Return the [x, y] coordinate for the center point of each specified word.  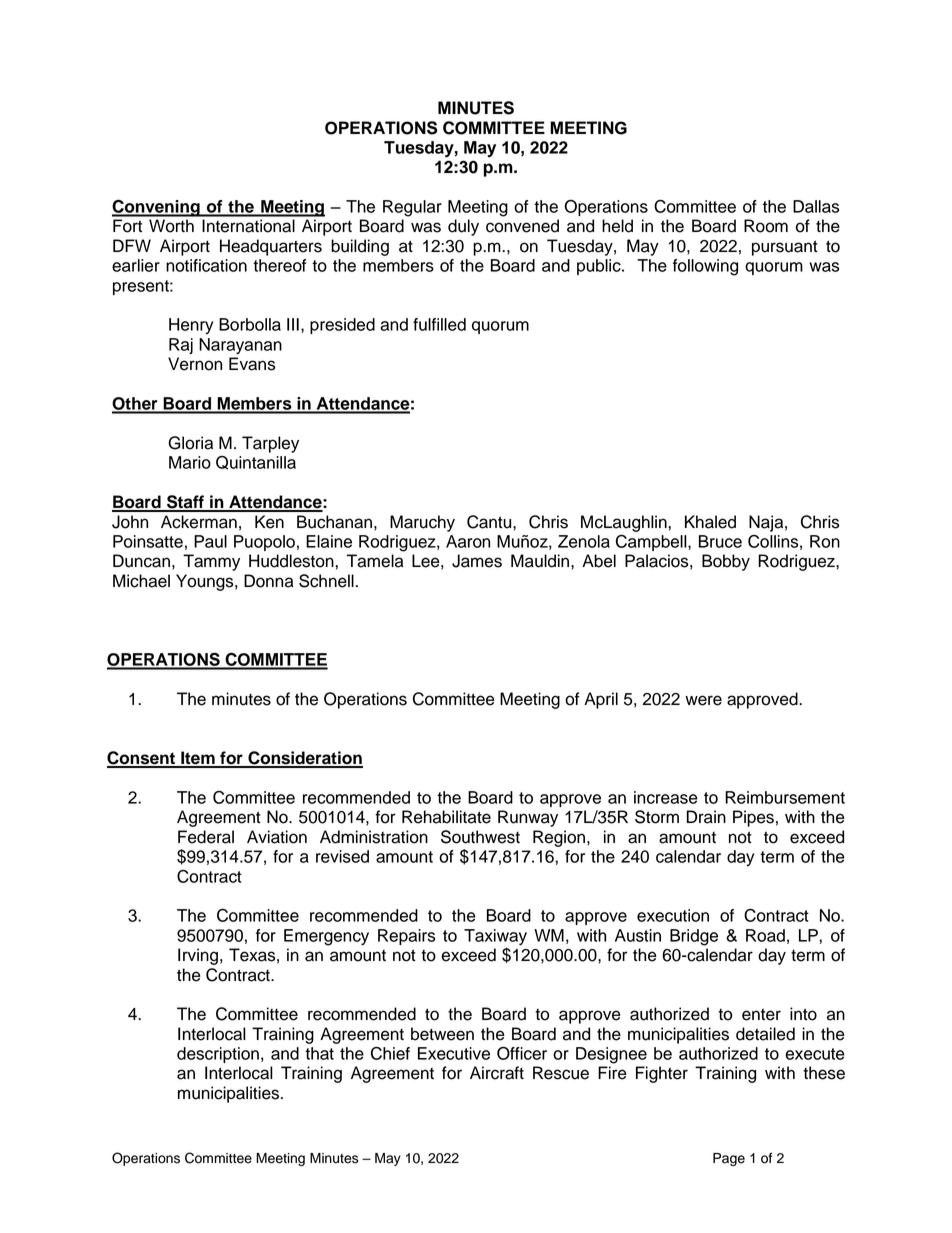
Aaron [468, 541]
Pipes [753, 818]
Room [766, 226]
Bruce [720, 541]
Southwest [480, 837]
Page [729, 1159]
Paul [210, 541]
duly [463, 227]
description [218, 1055]
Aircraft [497, 1073]
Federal [206, 837]
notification [206, 265]
